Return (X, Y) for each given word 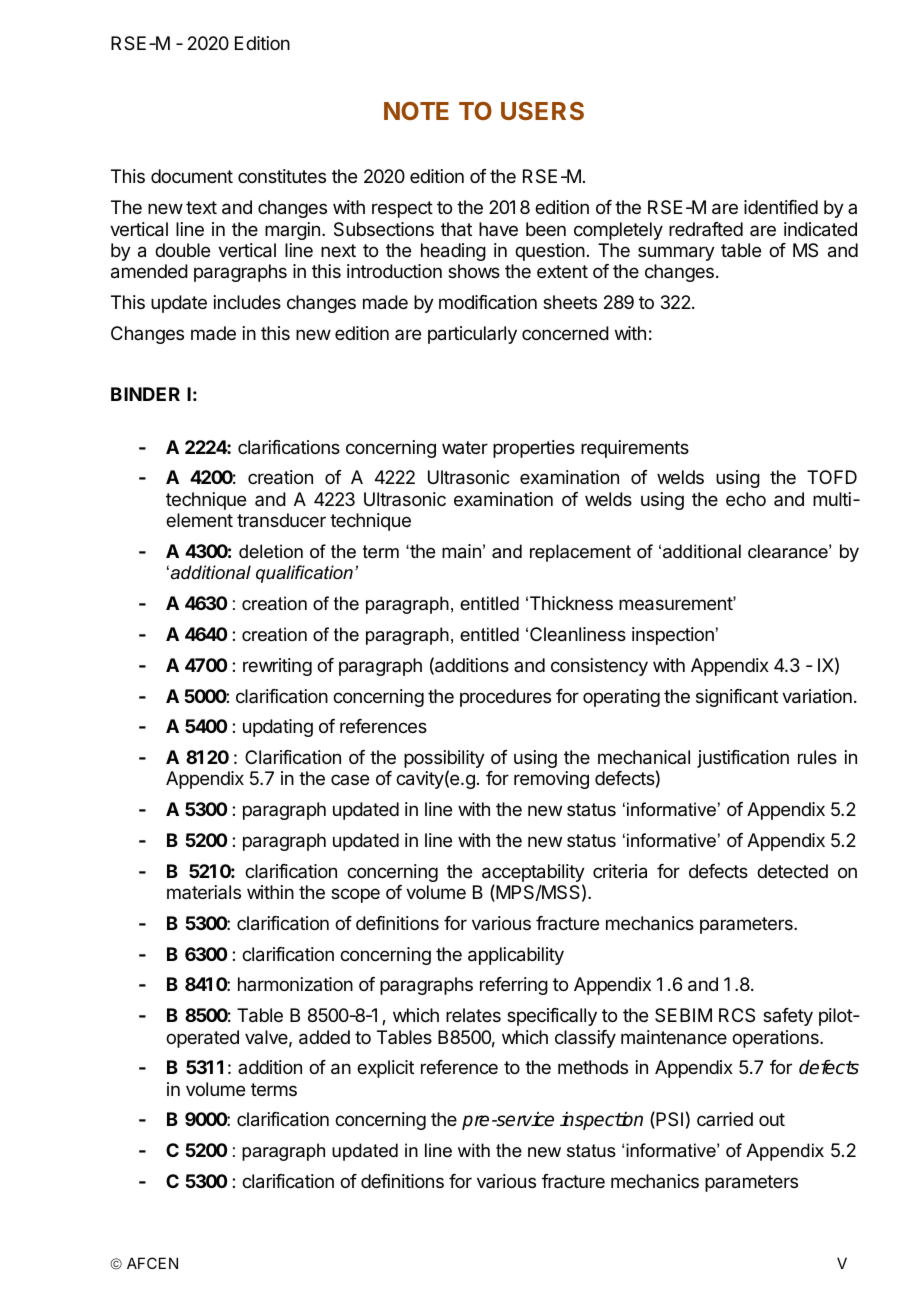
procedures (505, 698)
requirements (635, 449)
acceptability (533, 874)
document (192, 176)
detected (792, 871)
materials (204, 892)
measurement (676, 604)
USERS (542, 111)
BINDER (145, 394)
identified (781, 207)
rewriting (277, 667)
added (324, 1037)
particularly (472, 335)
